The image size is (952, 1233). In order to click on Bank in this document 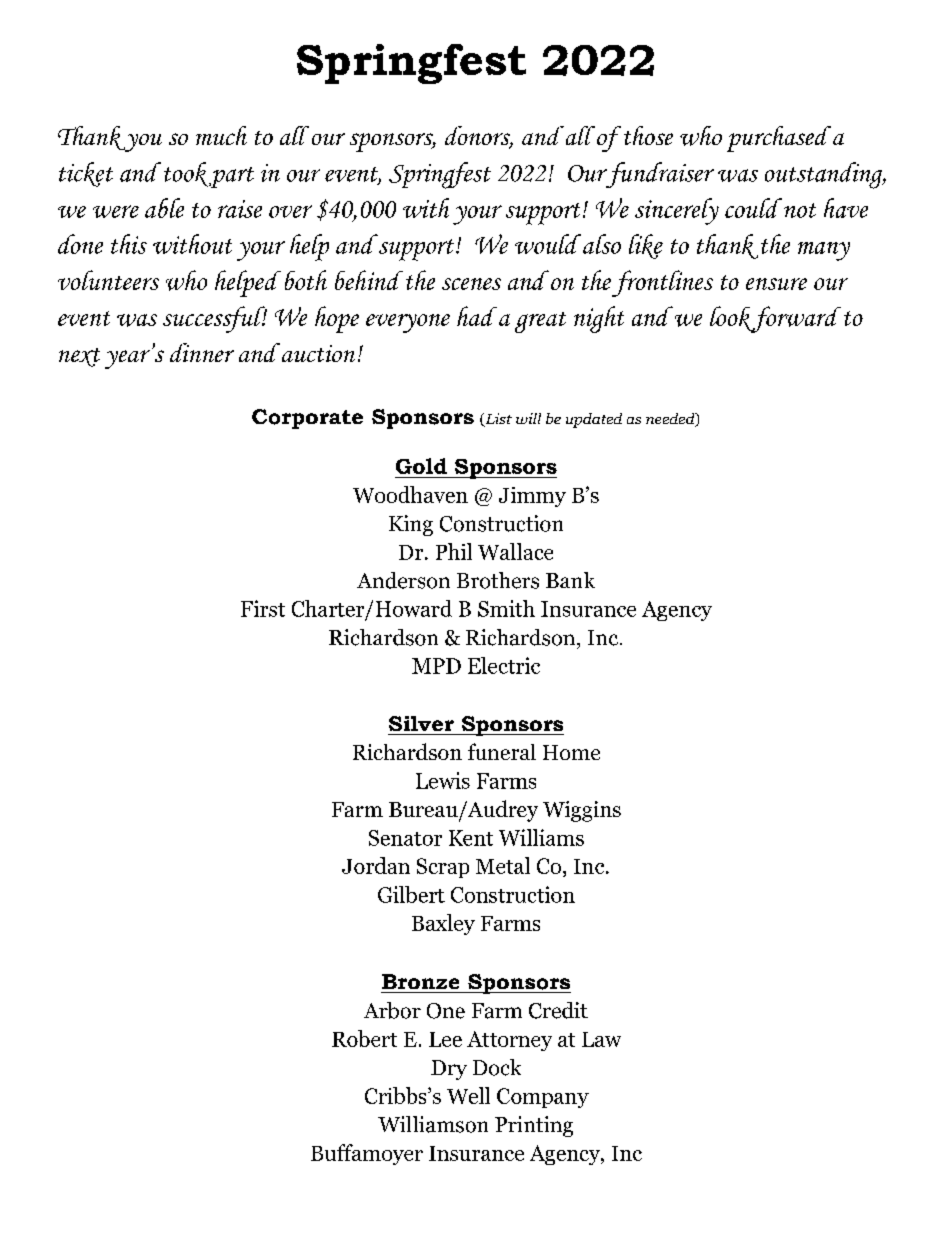, I will do `click(570, 580)`.
